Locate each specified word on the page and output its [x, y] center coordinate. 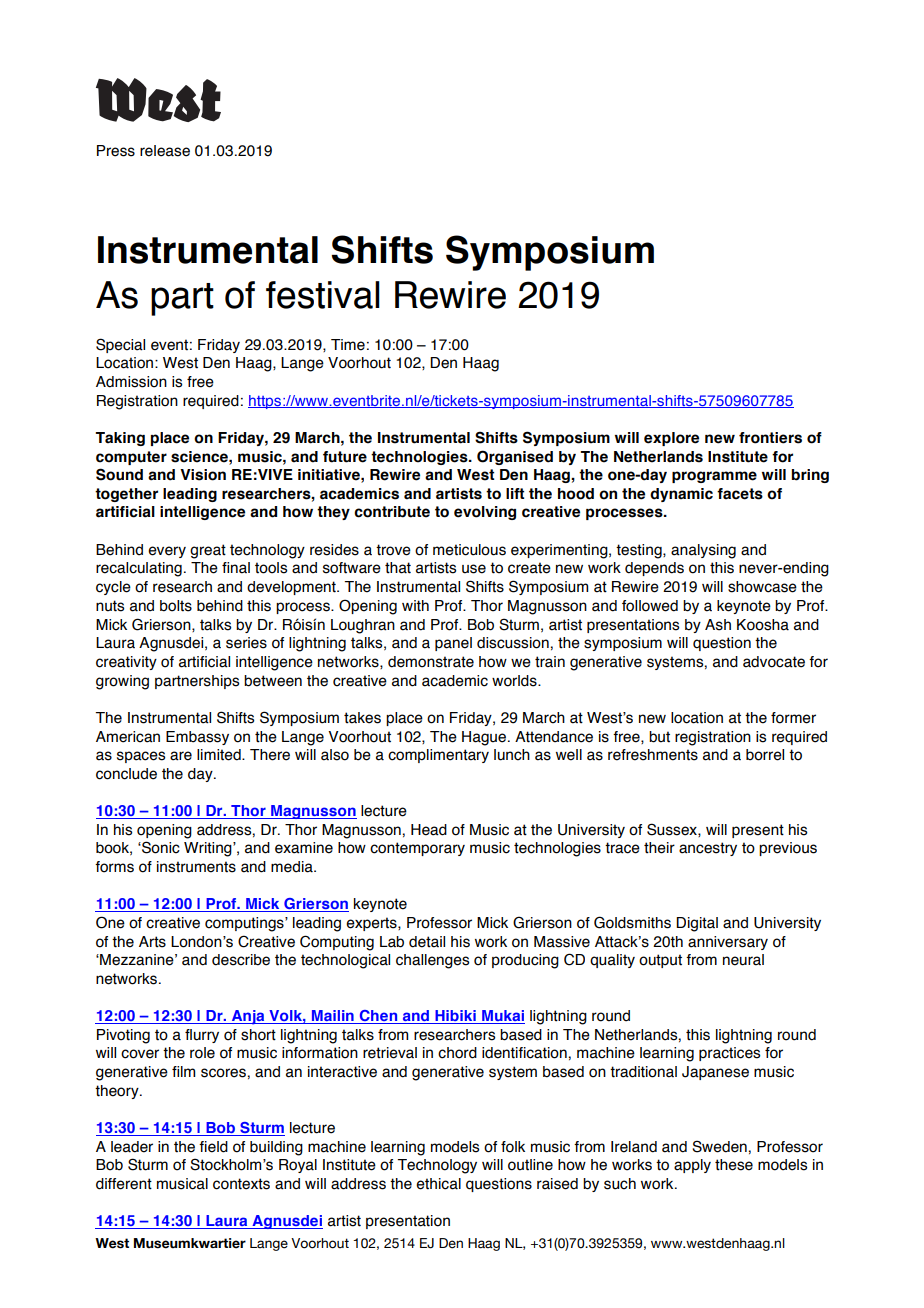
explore [671, 439]
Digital [697, 924]
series [246, 643]
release [165, 151]
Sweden [719, 1146]
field [213, 1147]
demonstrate [431, 662]
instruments [196, 867]
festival [323, 295]
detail [427, 942]
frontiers [770, 438]
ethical [438, 1184]
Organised [515, 457]
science [200, 457]
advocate [774, 662]
